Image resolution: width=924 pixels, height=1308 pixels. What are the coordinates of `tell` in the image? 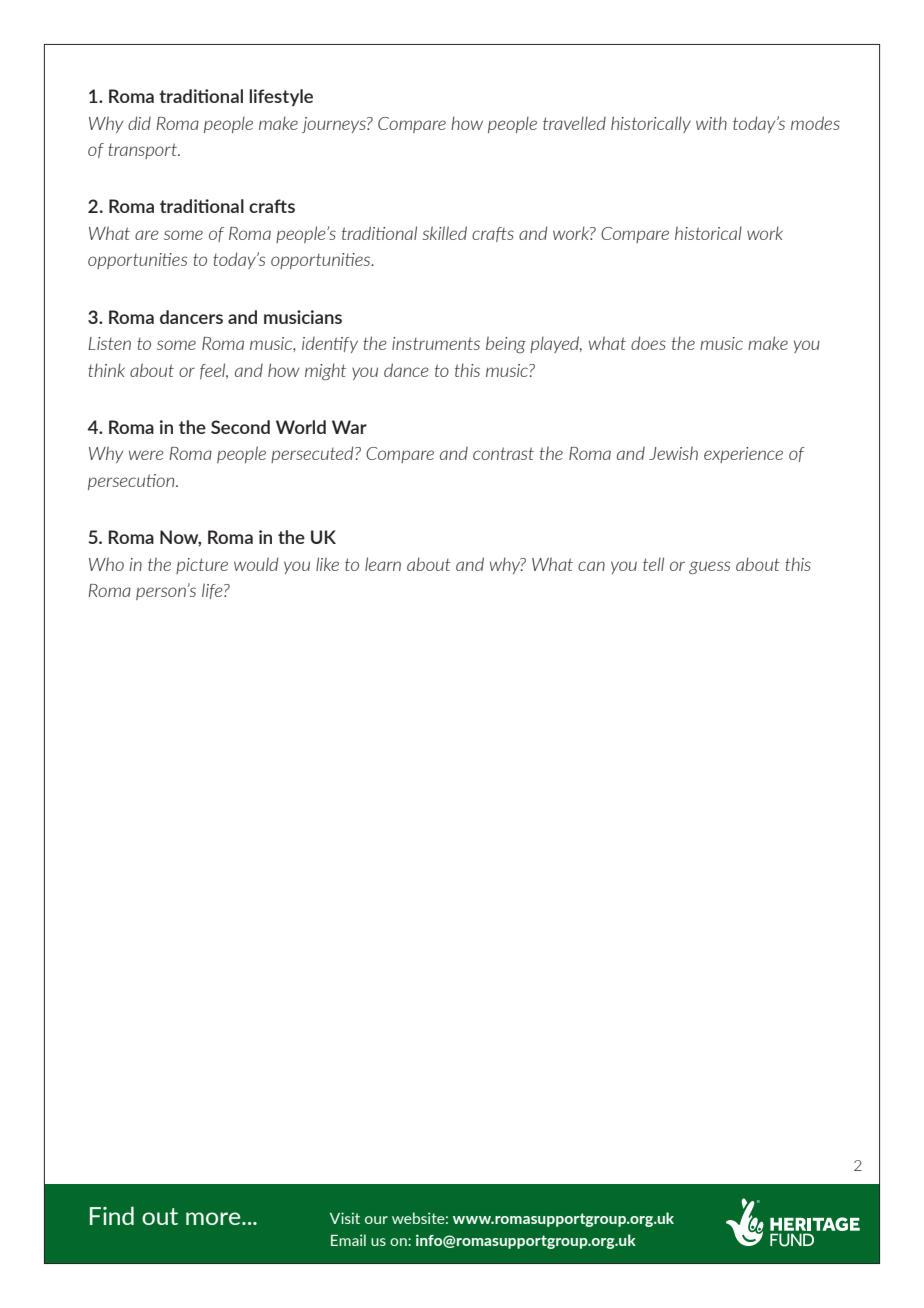 It's located at (653, 564).
